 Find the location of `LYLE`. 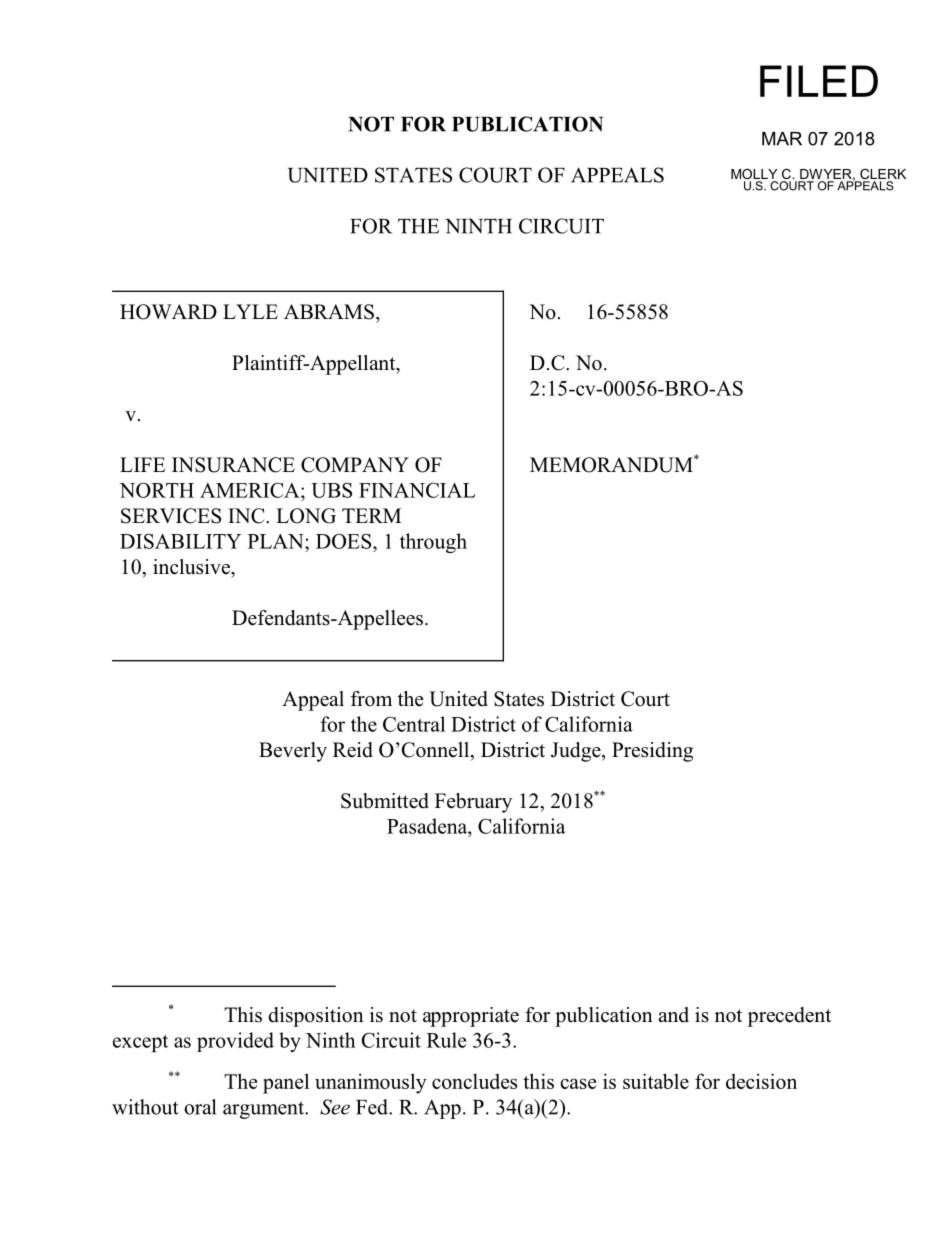

LYLE is located at coordinates (250, 311).
